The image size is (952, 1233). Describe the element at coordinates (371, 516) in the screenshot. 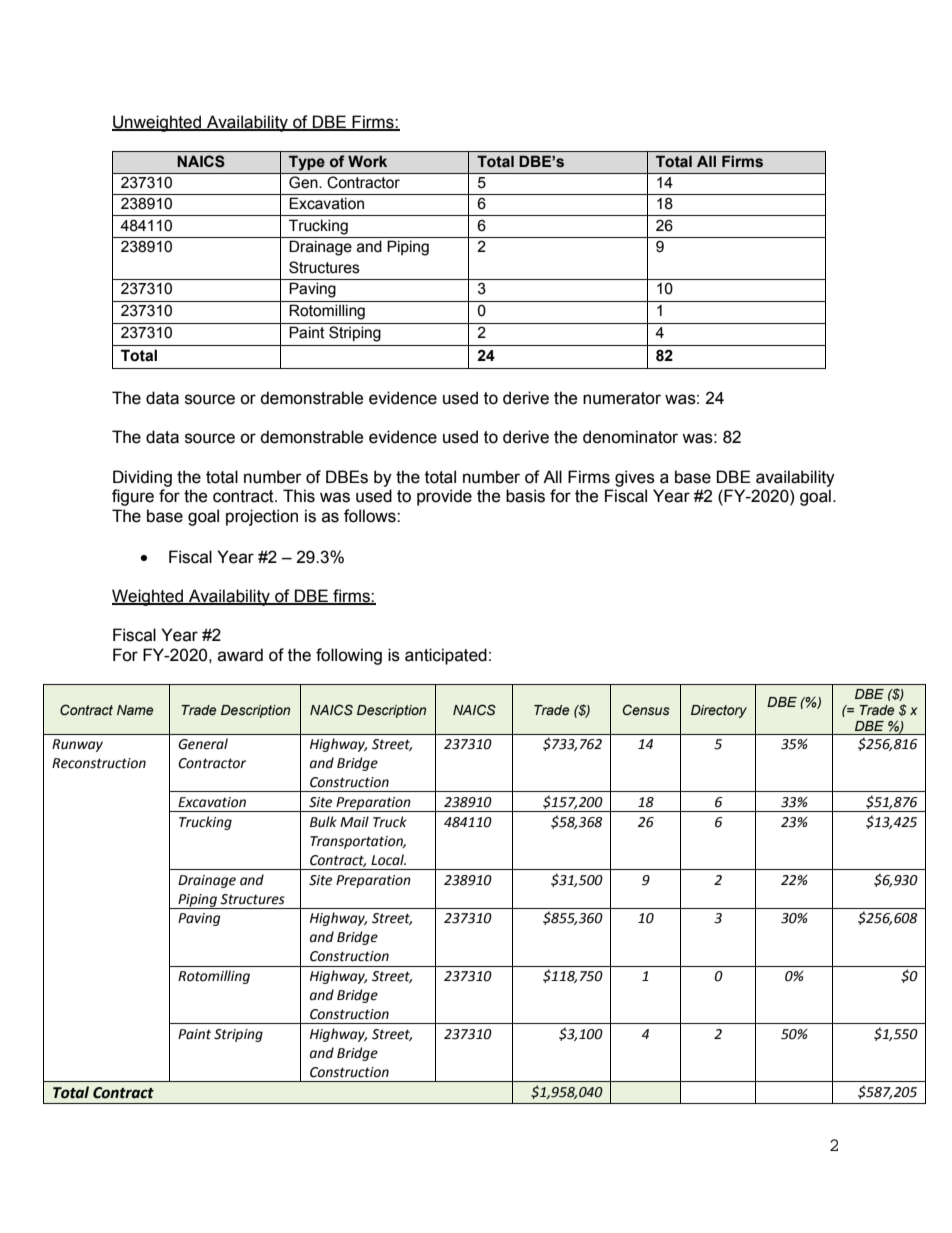

I see `follows` at that location.
